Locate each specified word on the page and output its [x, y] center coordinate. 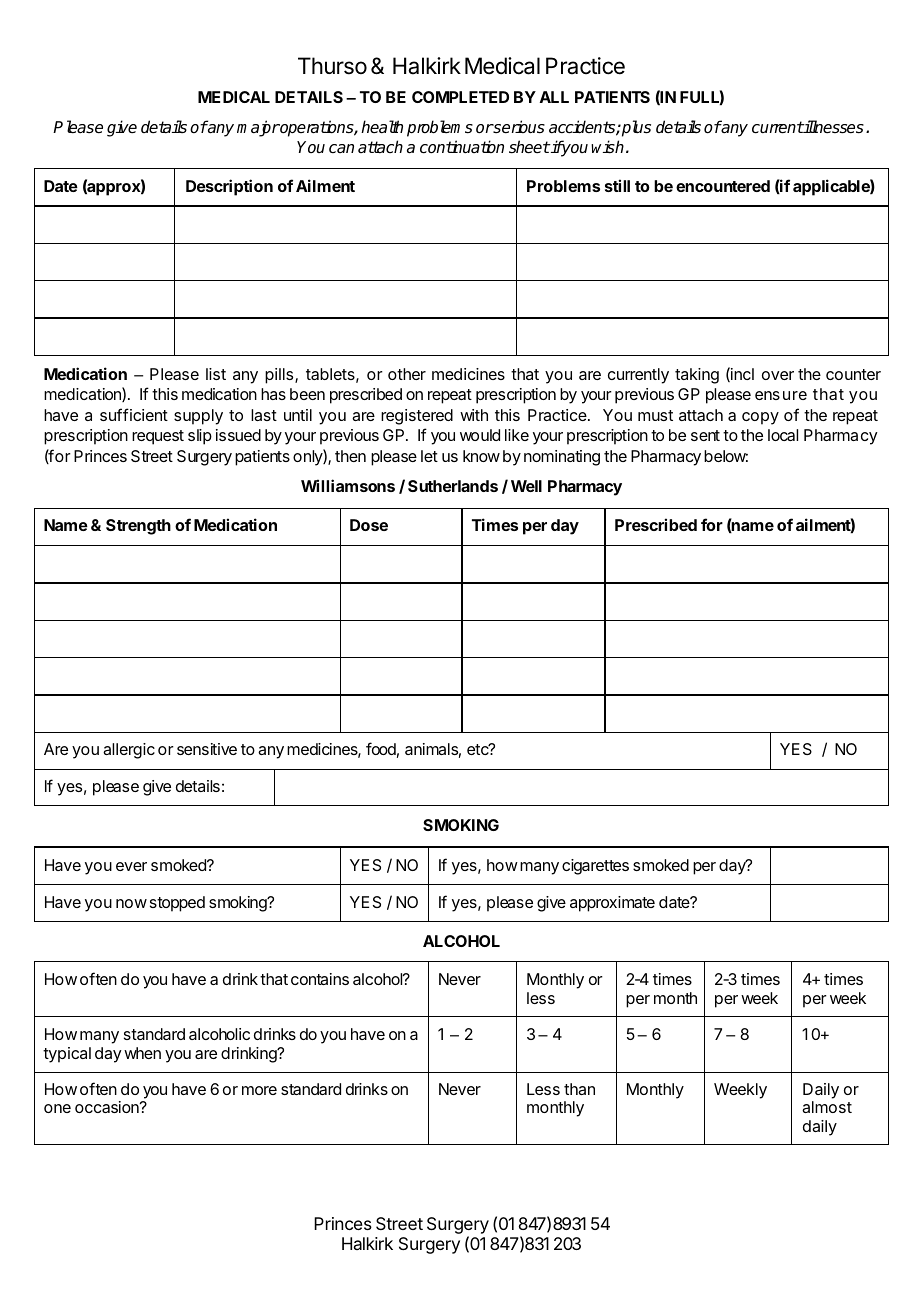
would [480, 435]
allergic [129, 751]
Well [526, 486]
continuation [462, 147]
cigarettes [595, 867]
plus [635, 128]
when [142, 1053]
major [258, 128]
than [579, 1089]
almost [827, 1107]
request [158, 437]
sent [705, 435]
